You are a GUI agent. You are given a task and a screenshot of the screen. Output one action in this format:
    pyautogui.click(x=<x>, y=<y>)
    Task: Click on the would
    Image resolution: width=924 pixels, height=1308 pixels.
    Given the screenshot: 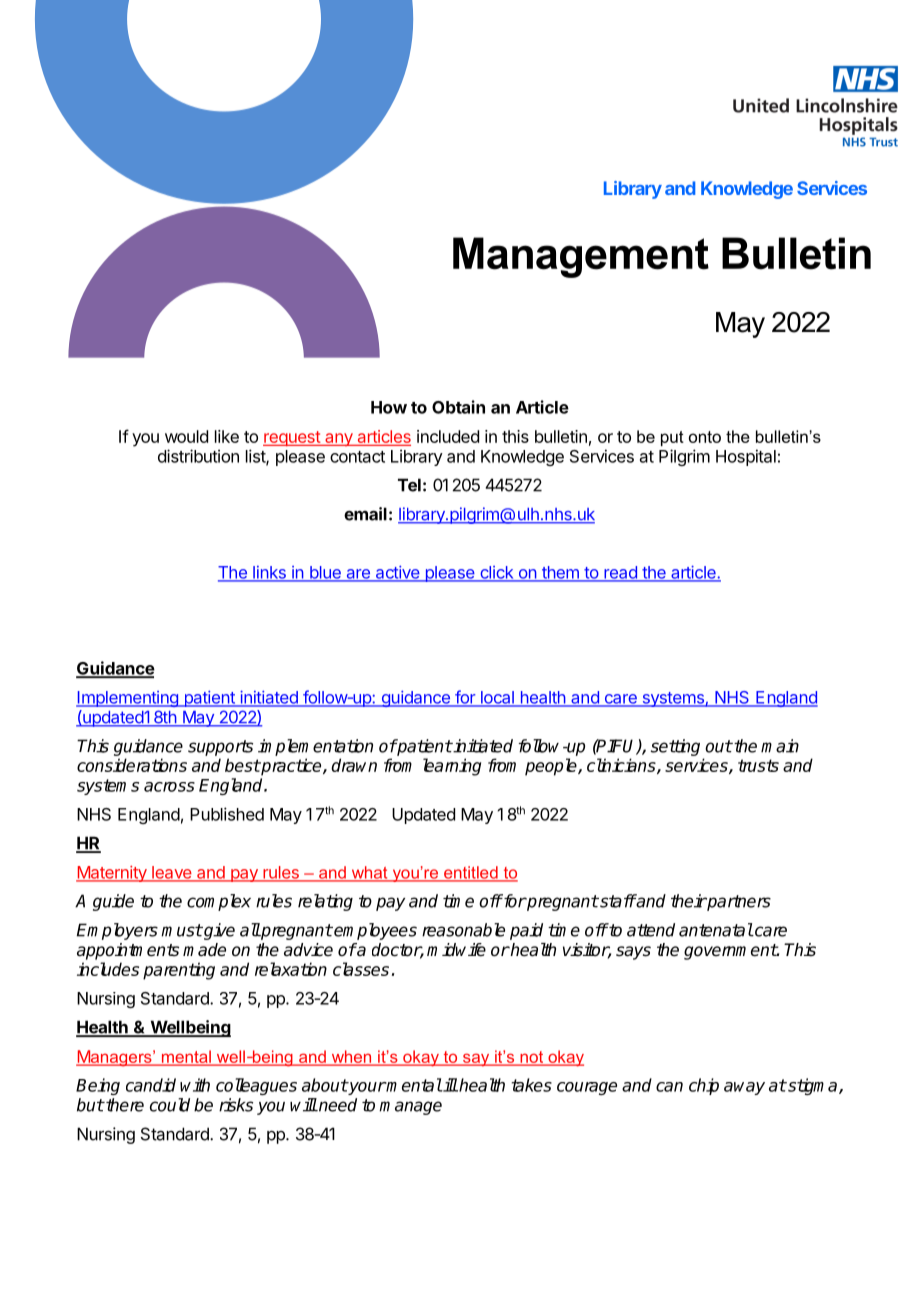 What is the action you would take?
    pyautogui.click(x=186, y=436)
